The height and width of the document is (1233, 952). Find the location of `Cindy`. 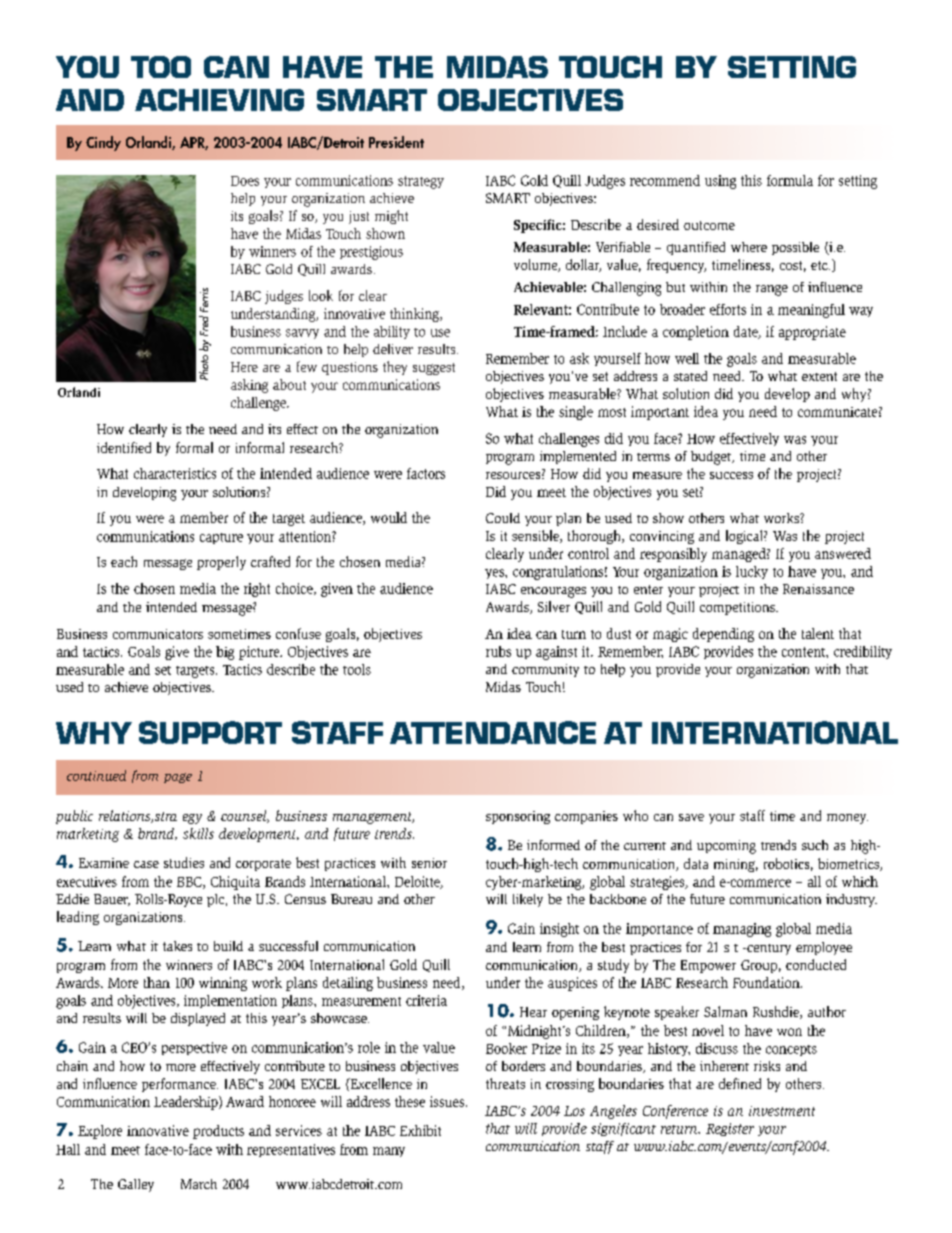

Cindy is located at coordinates (103, 143).
